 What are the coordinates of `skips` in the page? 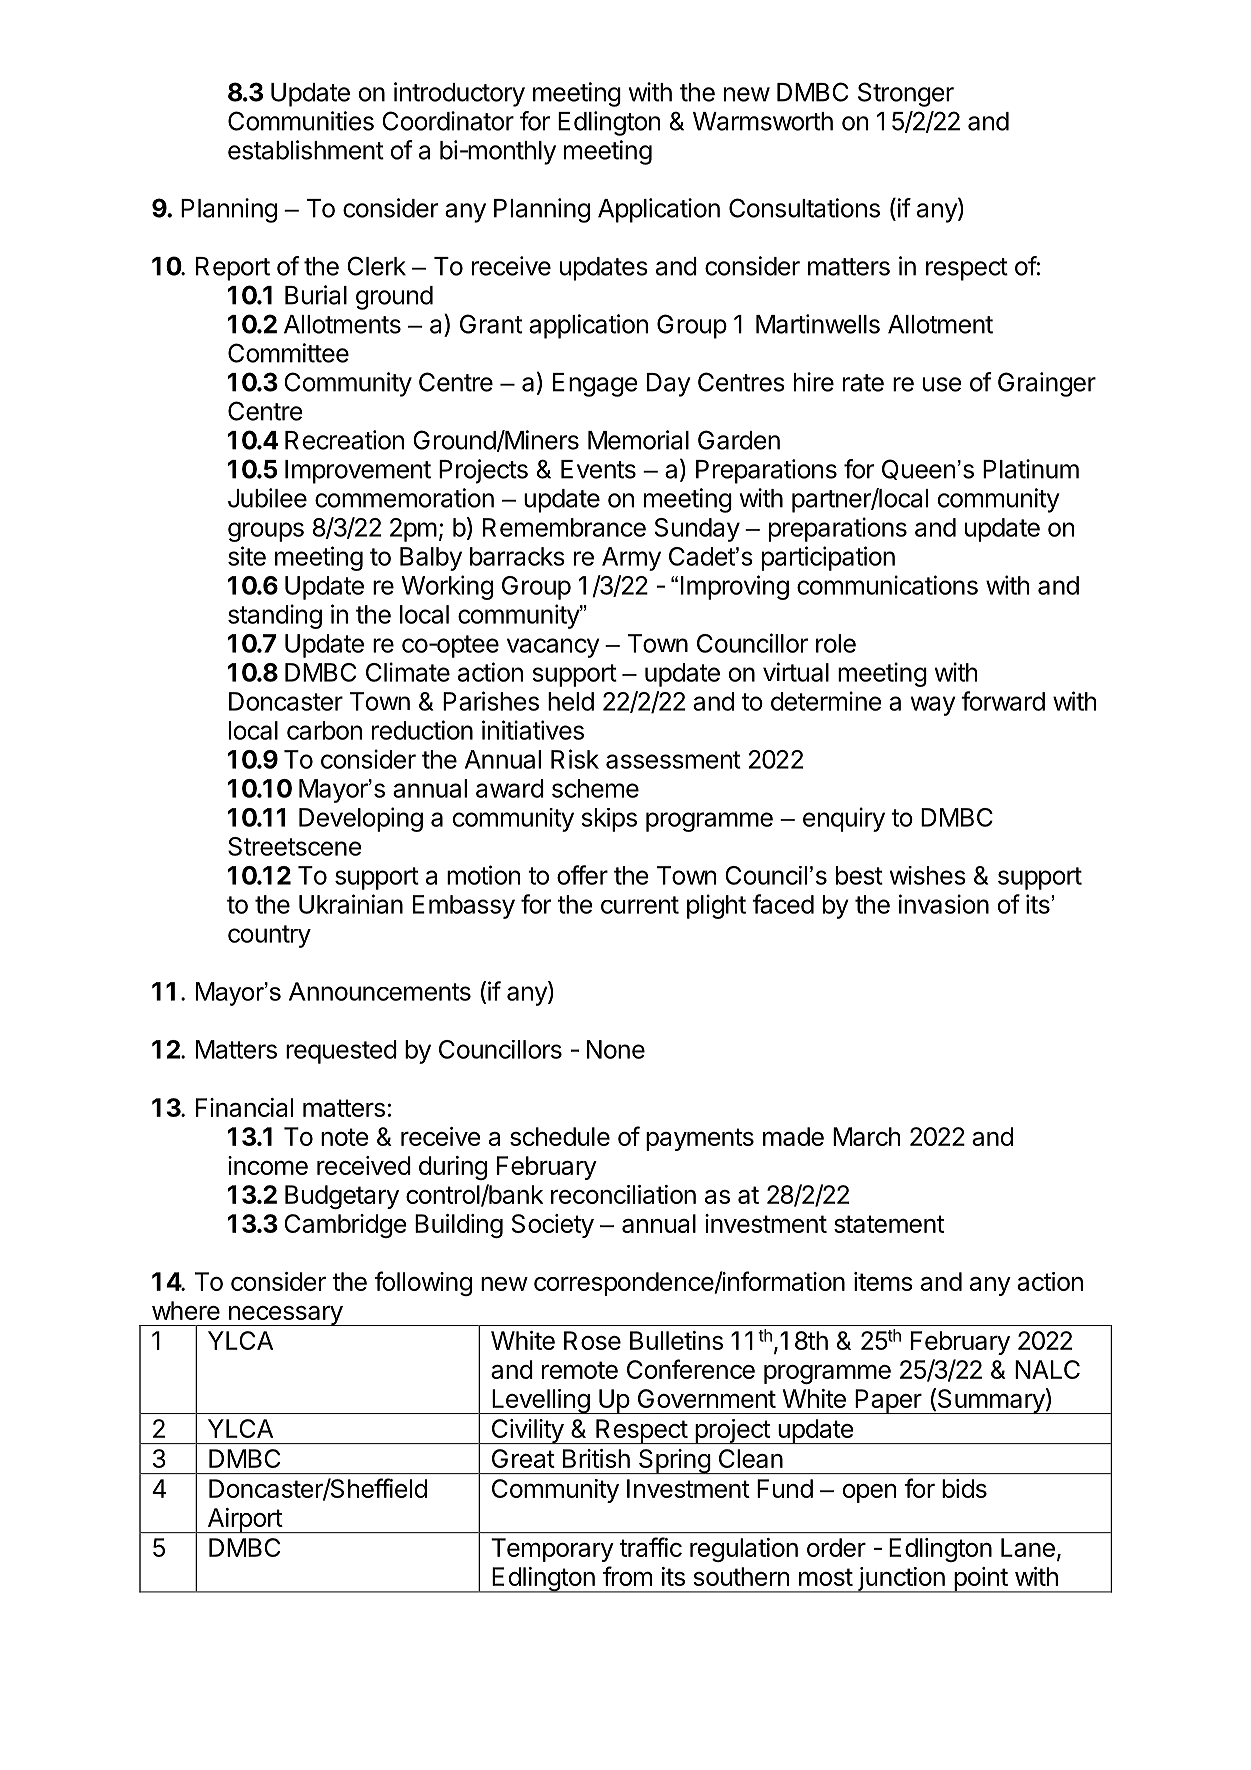 It's located at (609, 820).
